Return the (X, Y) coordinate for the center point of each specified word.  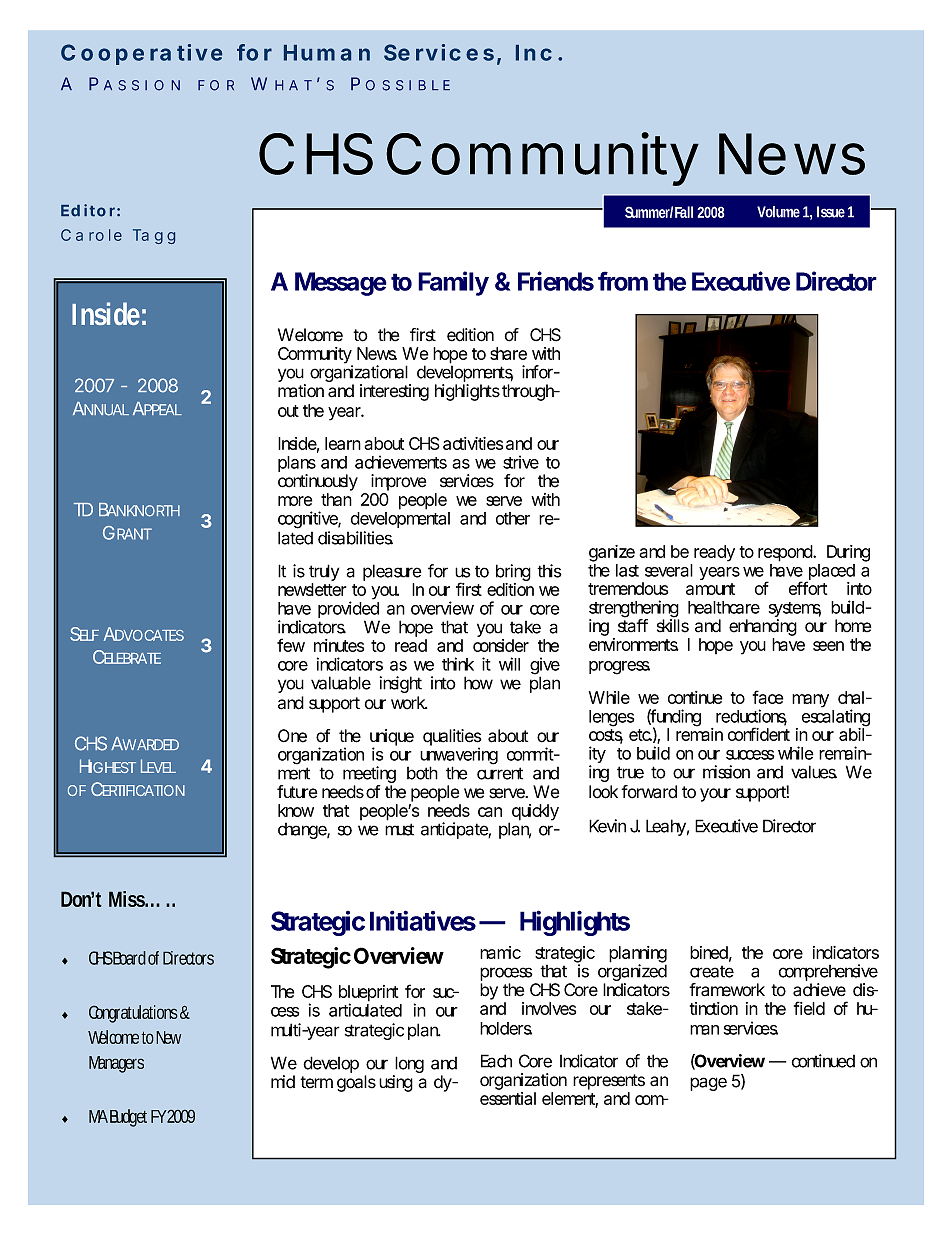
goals (356, 1083)
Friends (556, 281)
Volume (778, 212)
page (708, 1084)
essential (508, 1098)
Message (341, 284)
